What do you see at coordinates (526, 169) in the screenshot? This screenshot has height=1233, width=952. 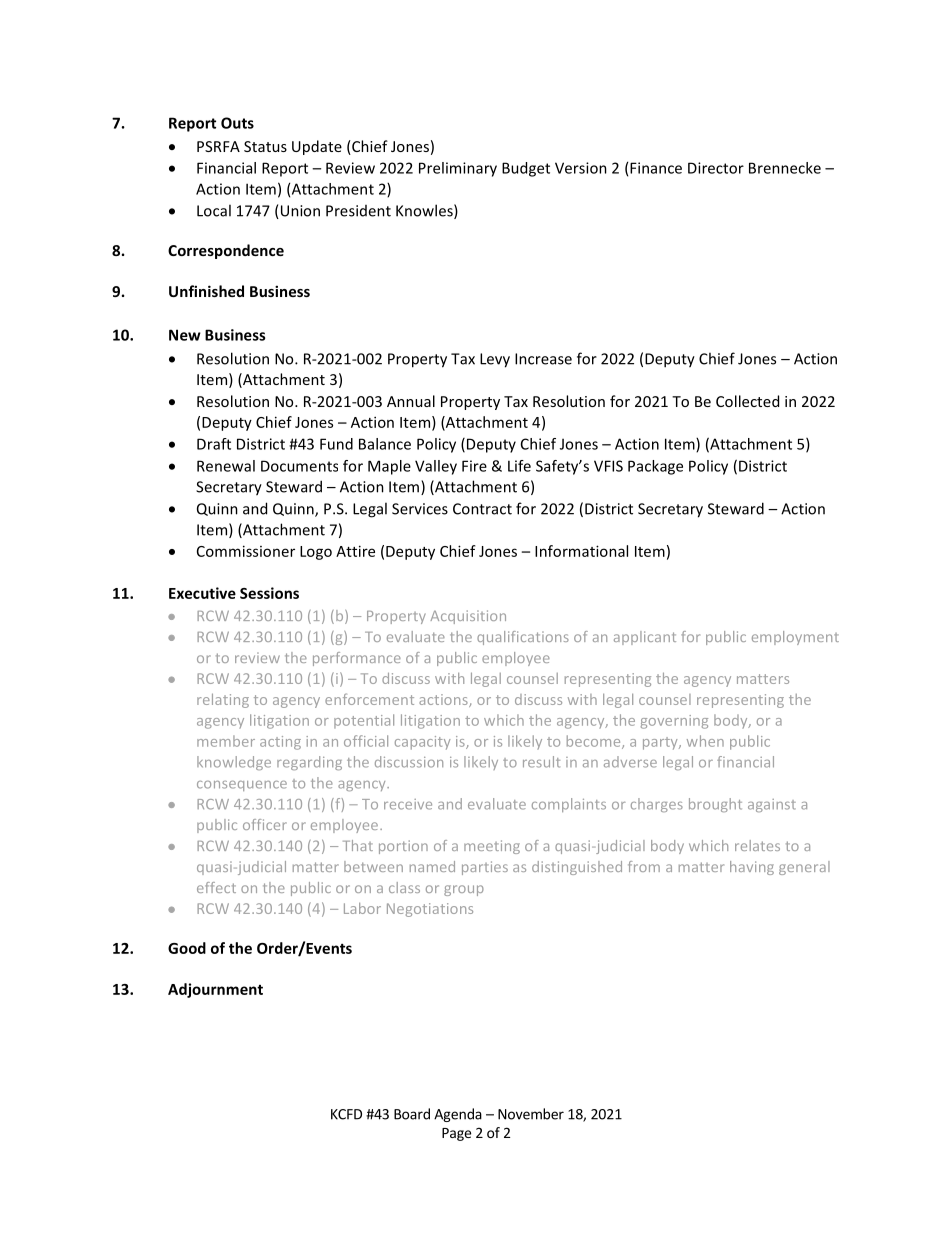 I see `Budget` at bounding box center [526, 169].
